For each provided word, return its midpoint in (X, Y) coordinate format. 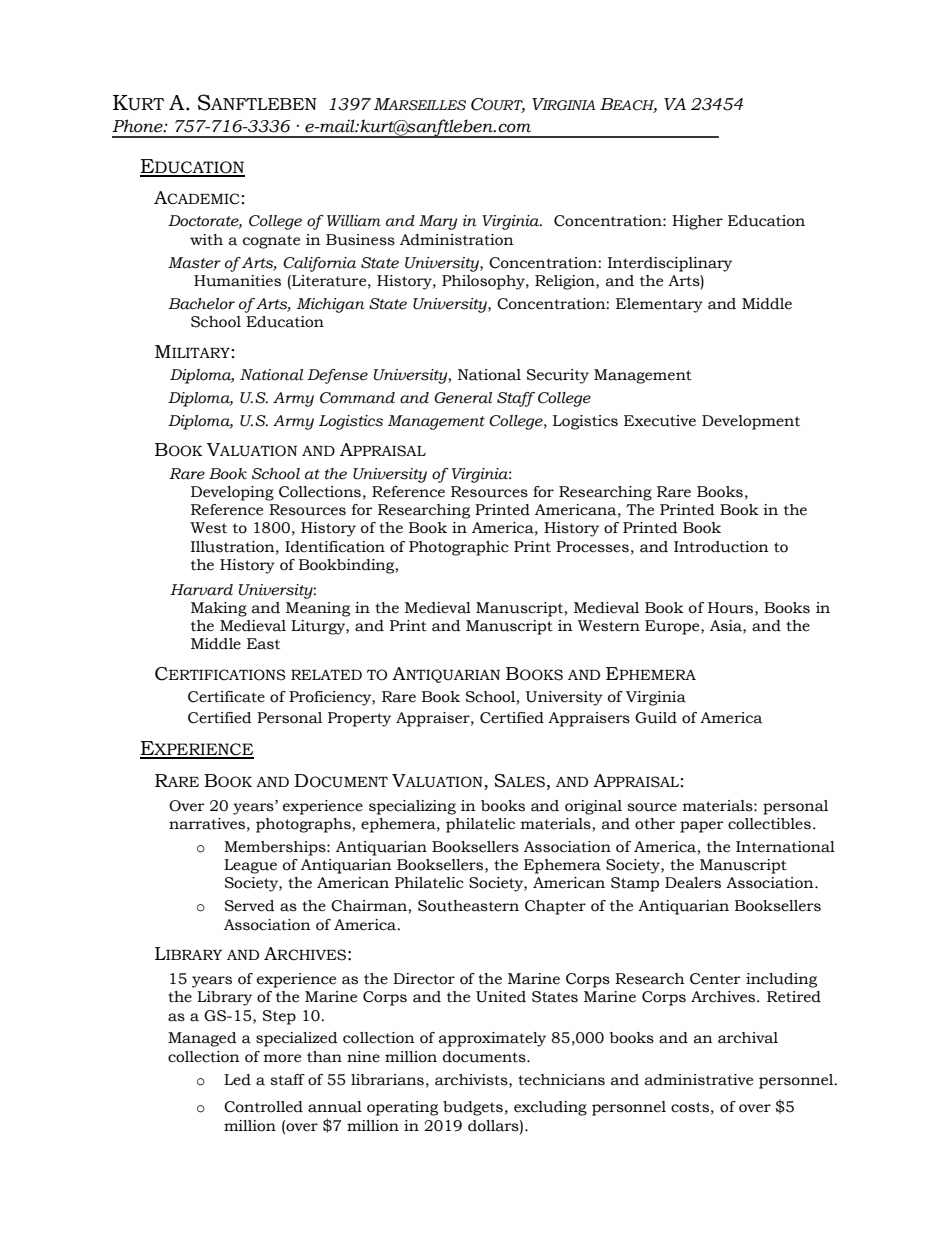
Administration (457, 240)
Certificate (226, 697)
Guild (656, 718)
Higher (697, 222)
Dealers (693, 883)
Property (359, 719)
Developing (232, 493)
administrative (699, 1080)
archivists (472, 1080)
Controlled (263, 1107)
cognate (271, 242)
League (250, 866)
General (463, 398)
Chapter (555, 907)
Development (751, 422)
